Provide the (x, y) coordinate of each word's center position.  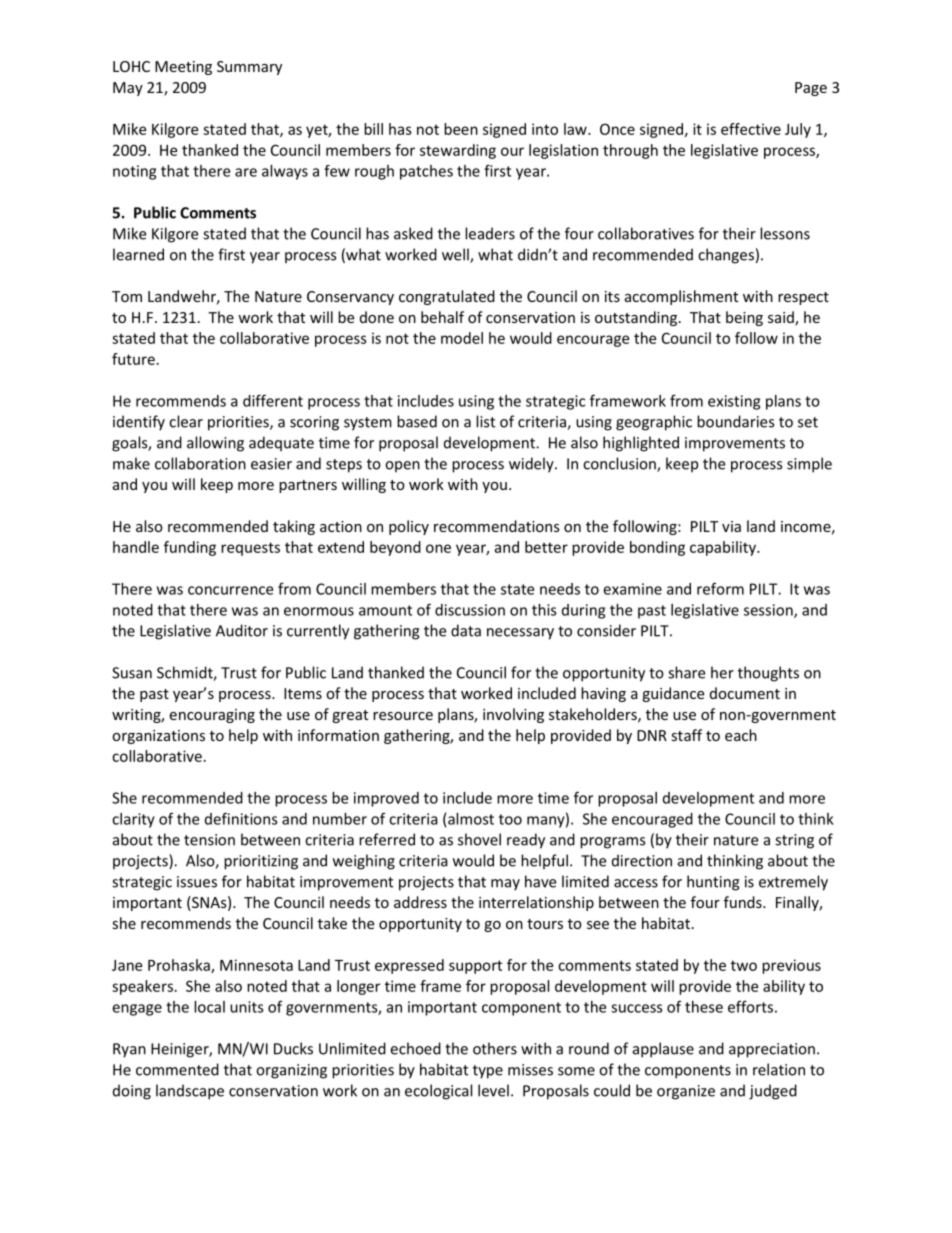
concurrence (230, 590)
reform (720, 588)
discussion (470, 610)
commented (177, 1069)
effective (751, 129)
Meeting (183, 68)
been (461, 129)
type (488, 1072)
